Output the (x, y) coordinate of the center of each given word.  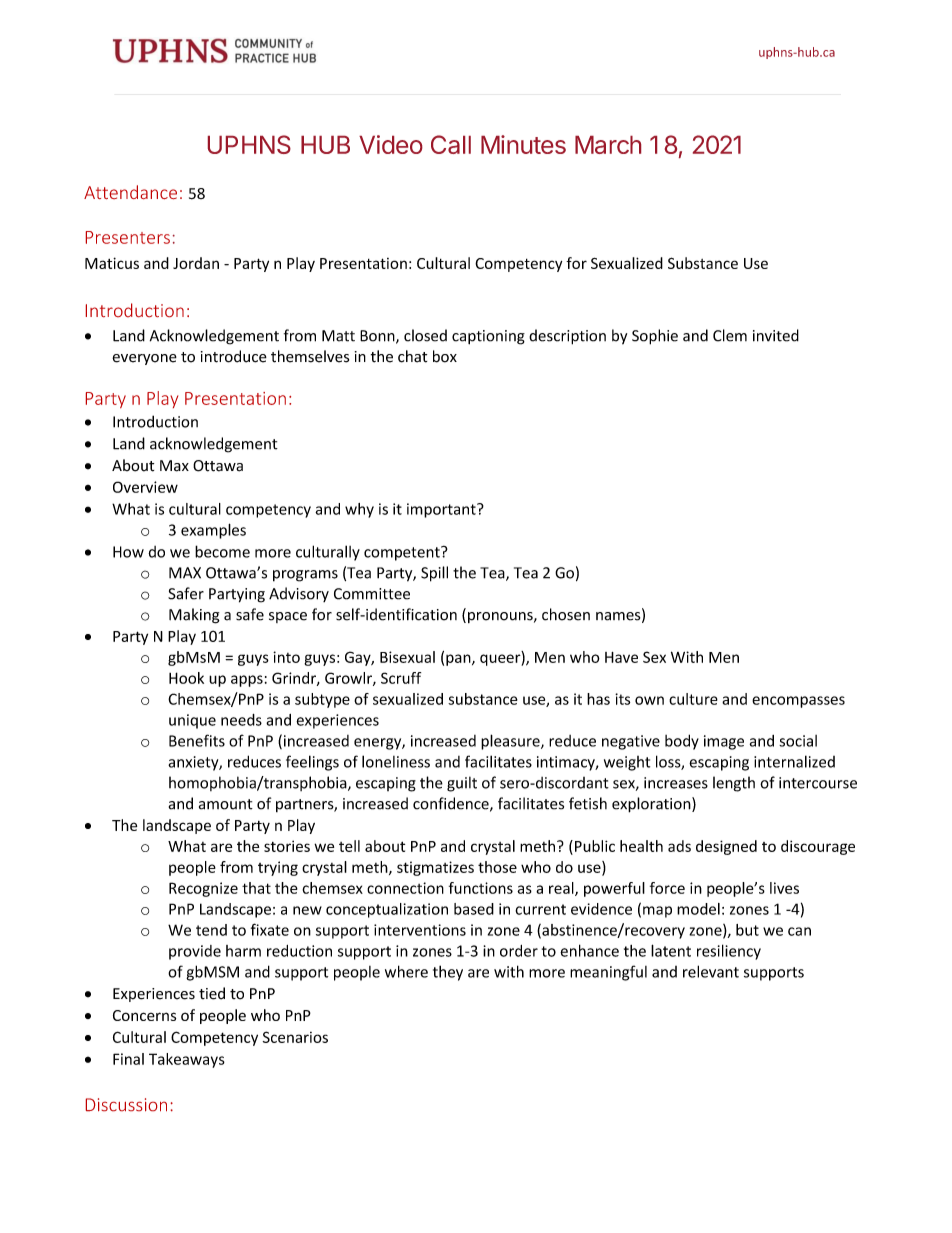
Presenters (128, 237)
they (448, 973)
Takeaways (187, 1060)
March (608, 145)
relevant (711, 971)
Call (451, 144)
